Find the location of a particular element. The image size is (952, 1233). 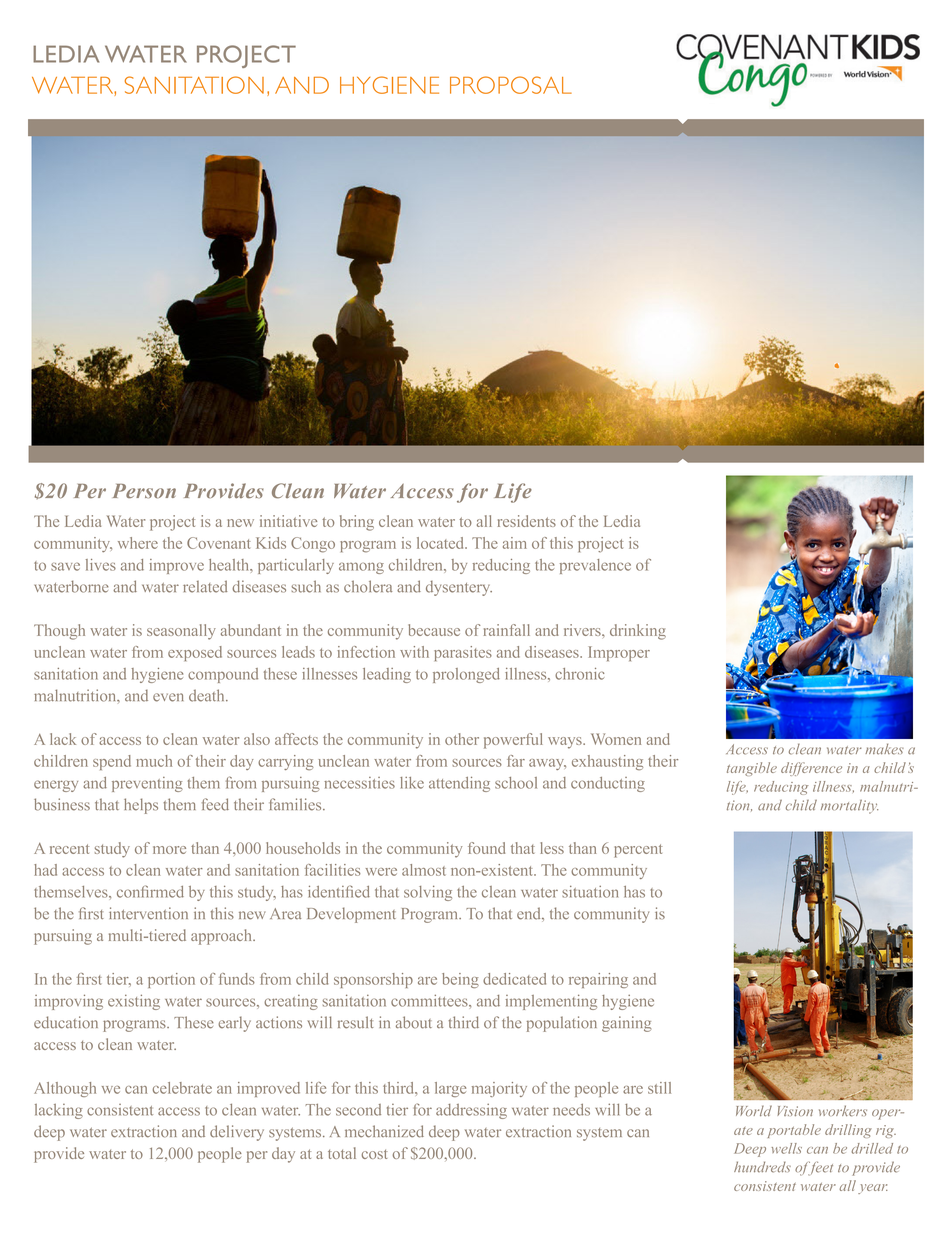

delivery is located at coordinates (237, 1133).
